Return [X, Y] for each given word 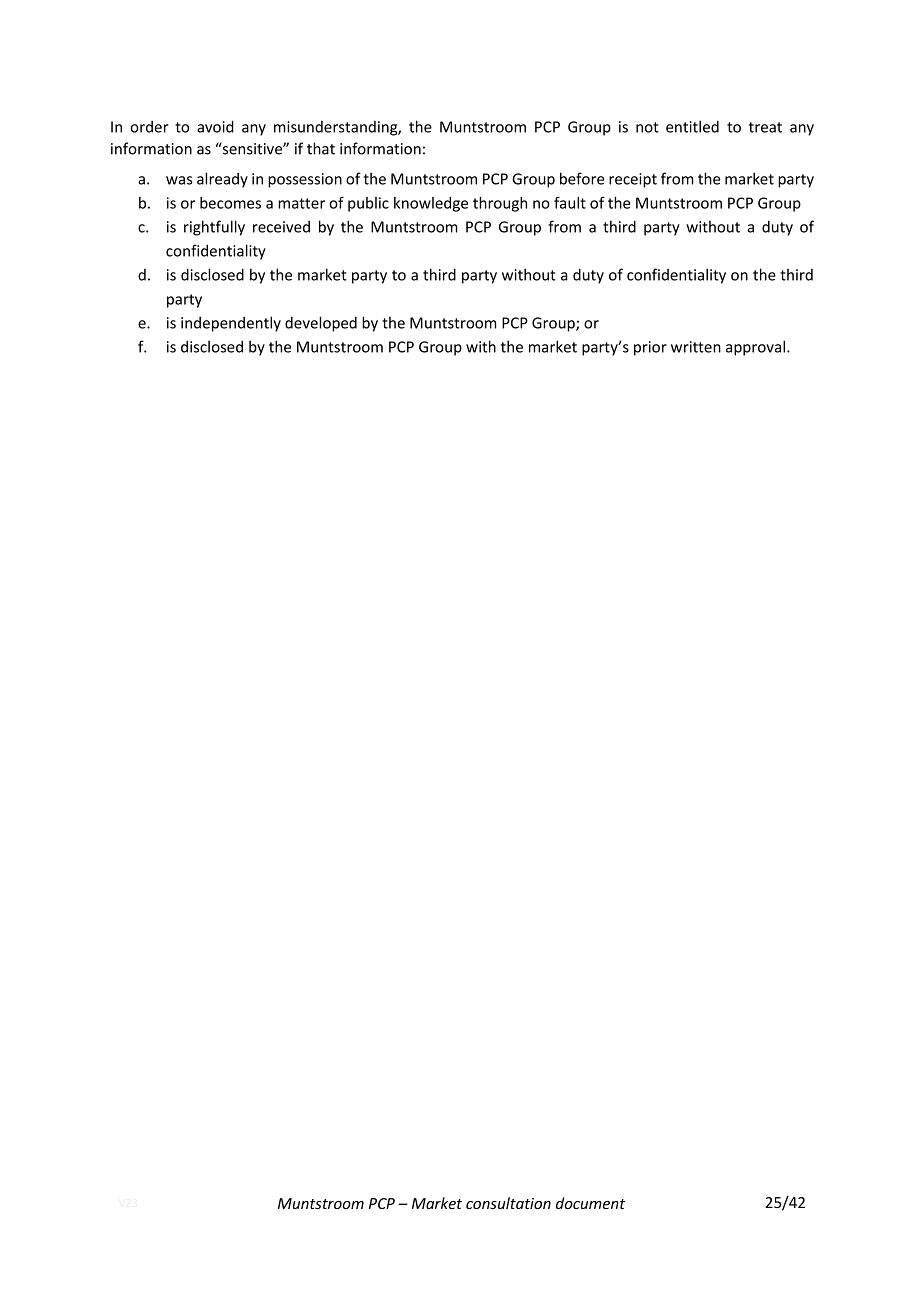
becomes [230, 203]
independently [231, 324]
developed [321, 324]
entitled [692, 126]
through [500, 204]
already [222, 180]
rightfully [214, 228]
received [281, 227]
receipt [633, 180]
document [590, 1203]
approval [755, 348]
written [696, 347]
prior [650, 348]
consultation [508, 1203]
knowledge [431, 204]
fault [570, 203]
